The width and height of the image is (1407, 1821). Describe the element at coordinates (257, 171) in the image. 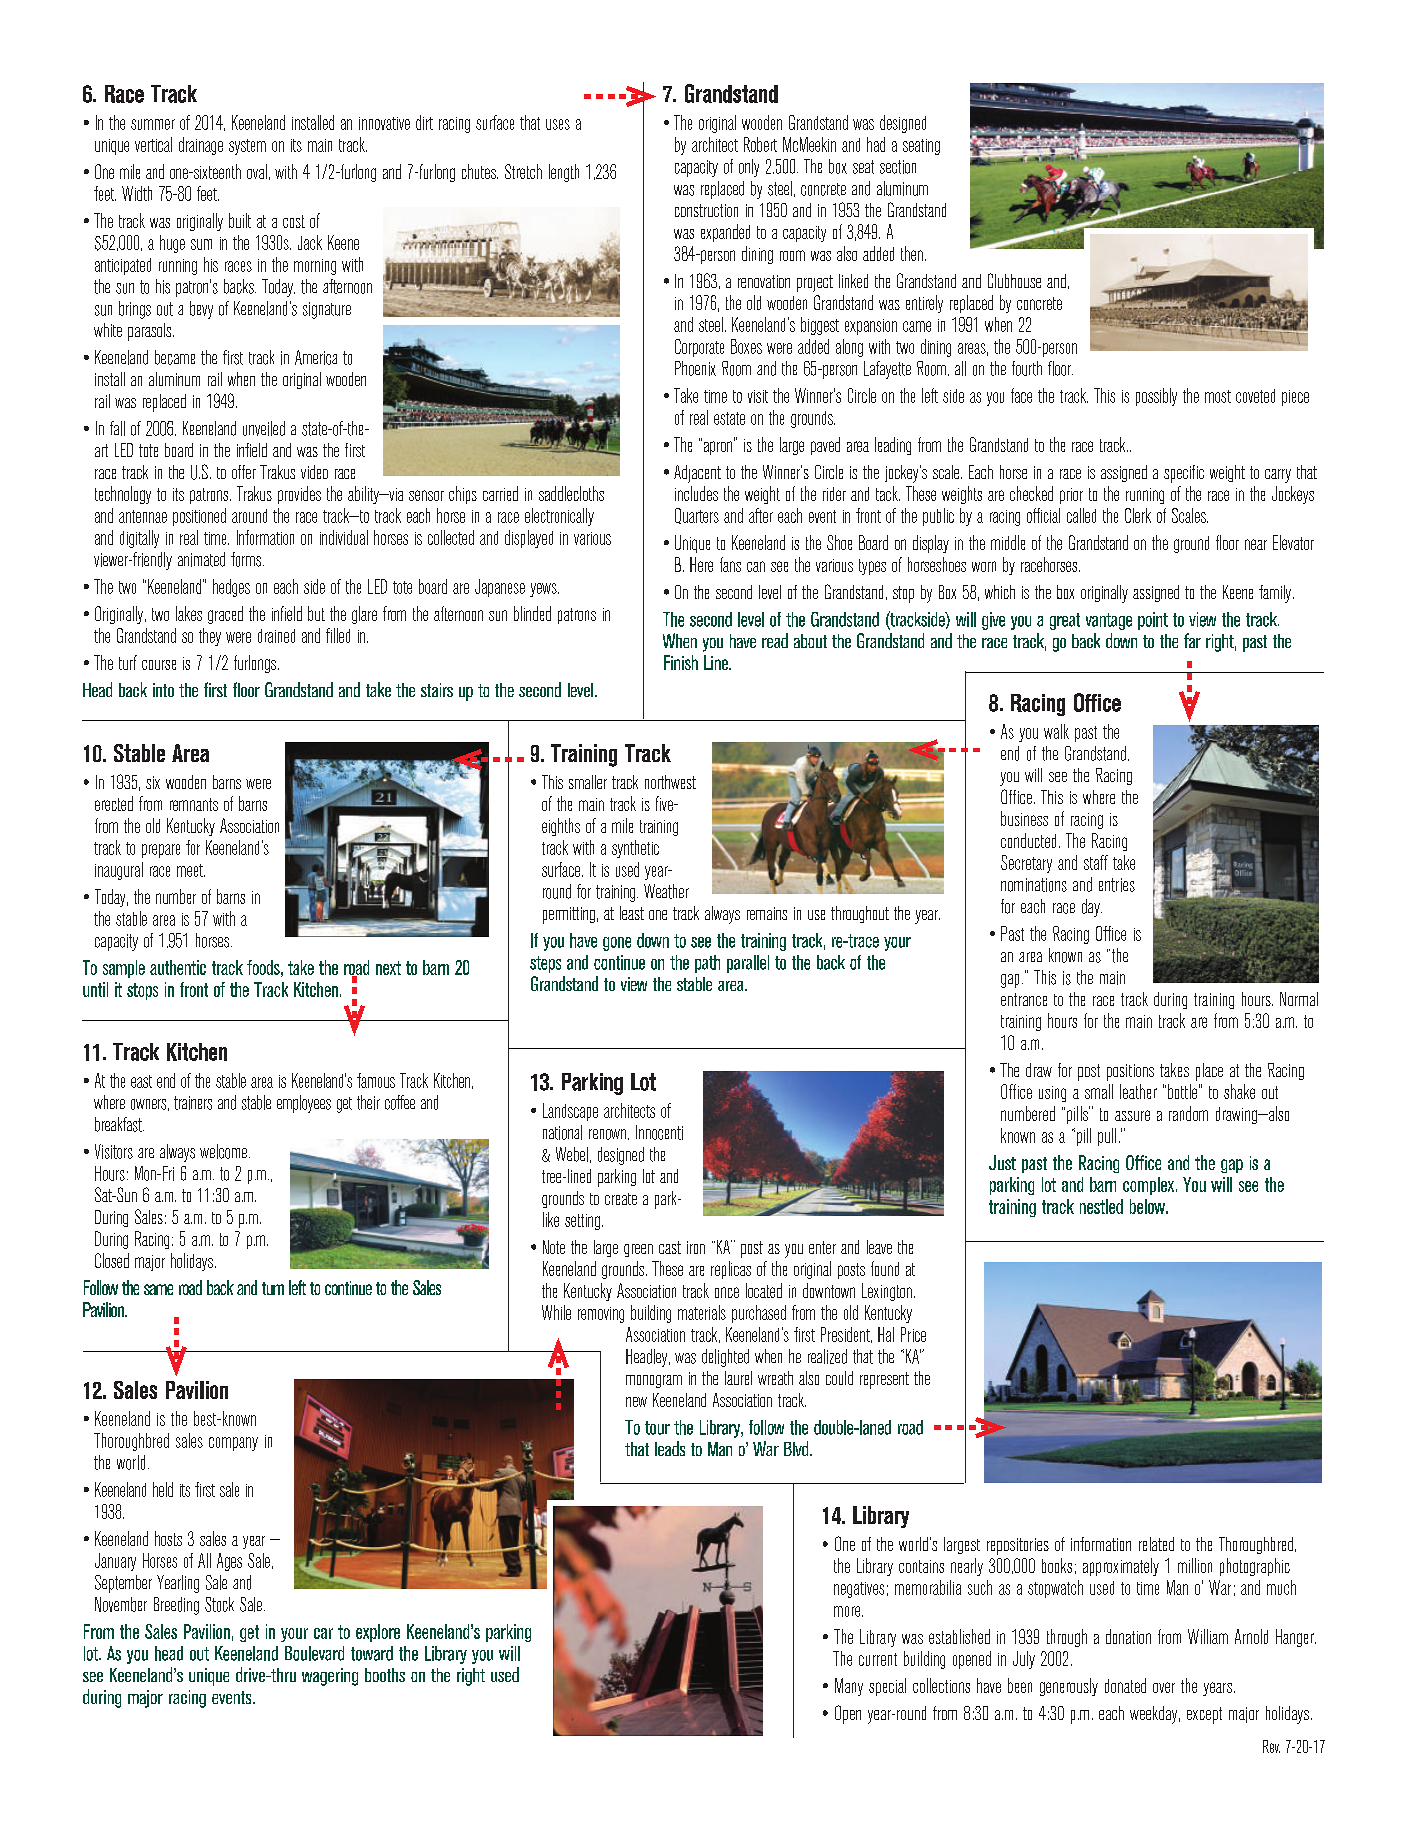

I see `oval` at that location.
